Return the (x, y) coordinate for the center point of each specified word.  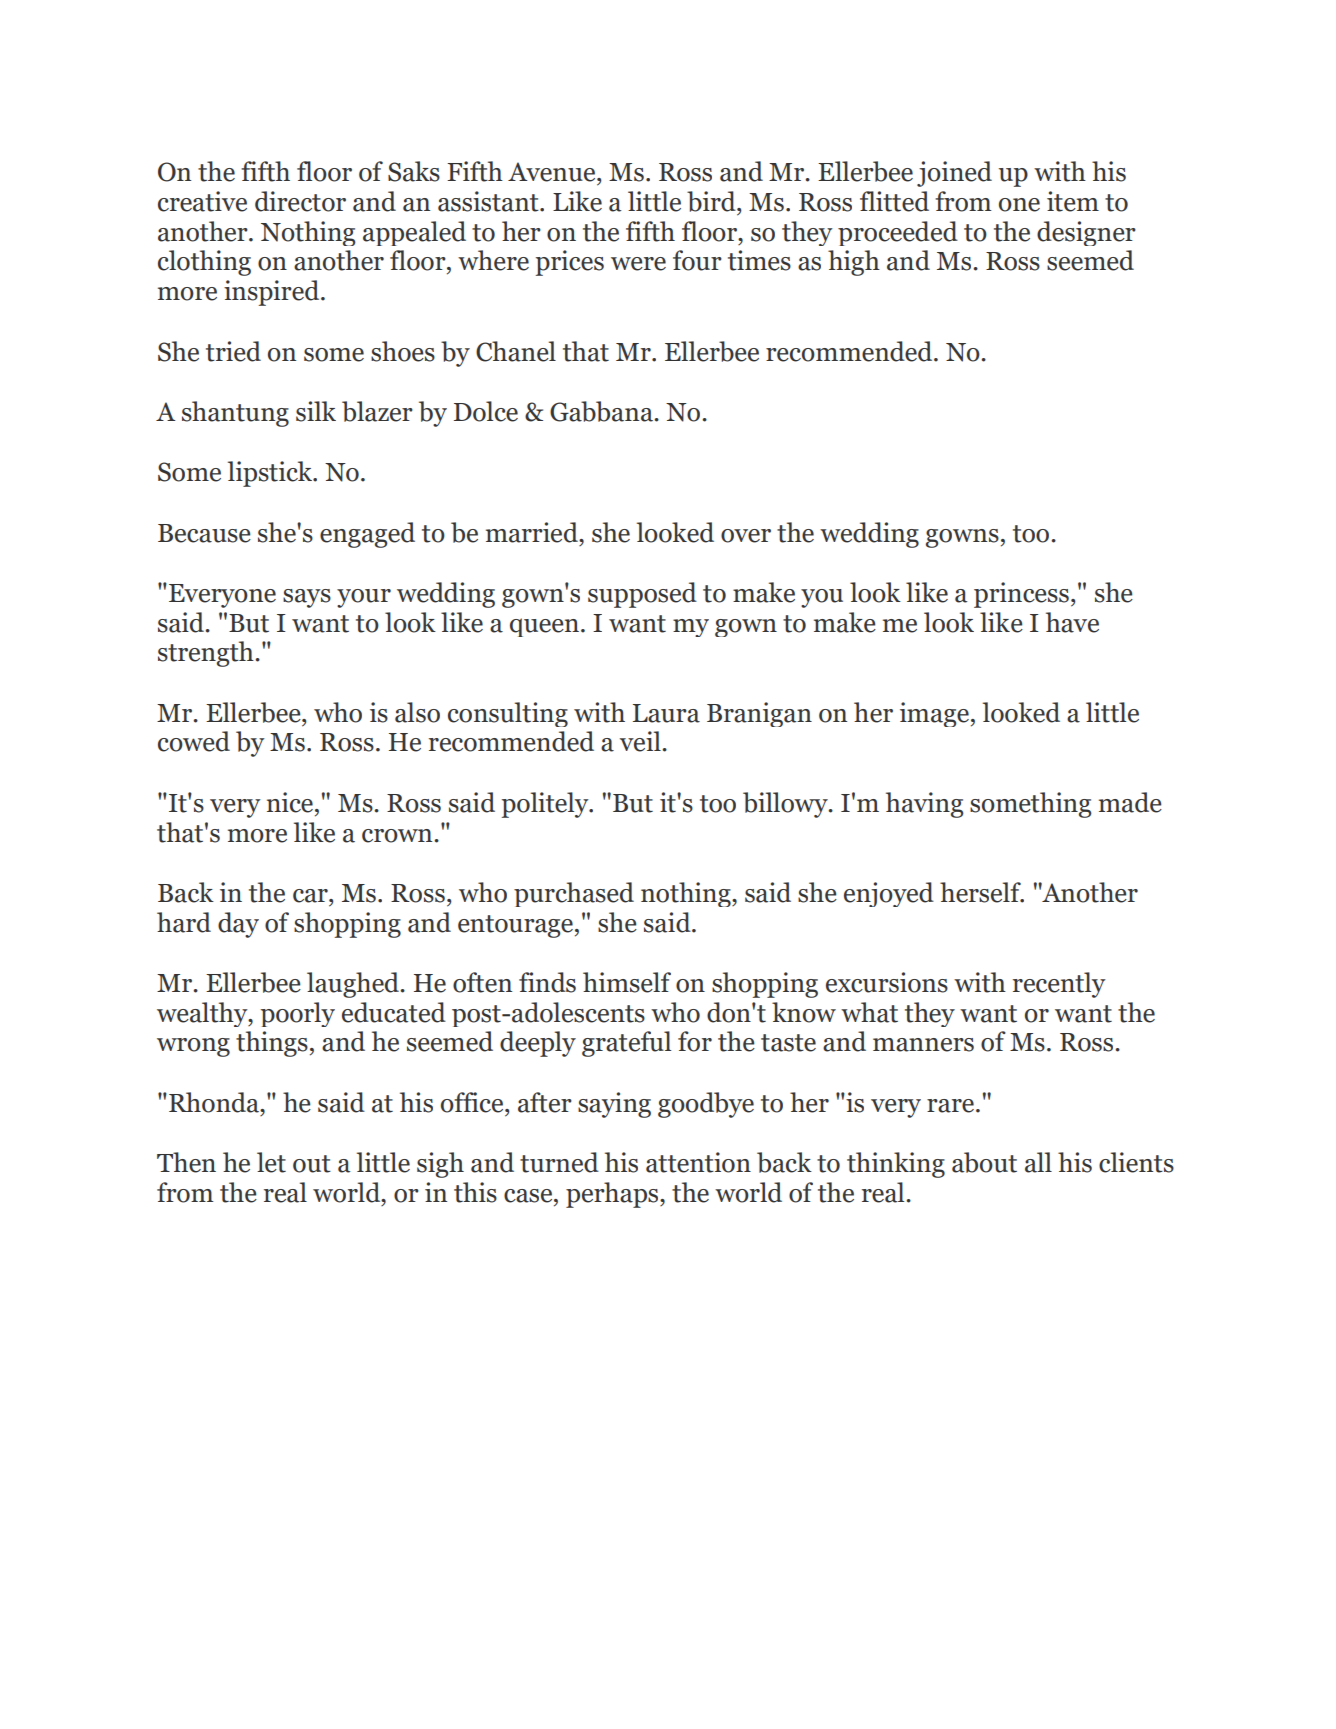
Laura (666, 713)
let (271, 1162)
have (1072, 622)
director (300, 201)
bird (712, 201)
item (1073, 201)
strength (207, 654)
